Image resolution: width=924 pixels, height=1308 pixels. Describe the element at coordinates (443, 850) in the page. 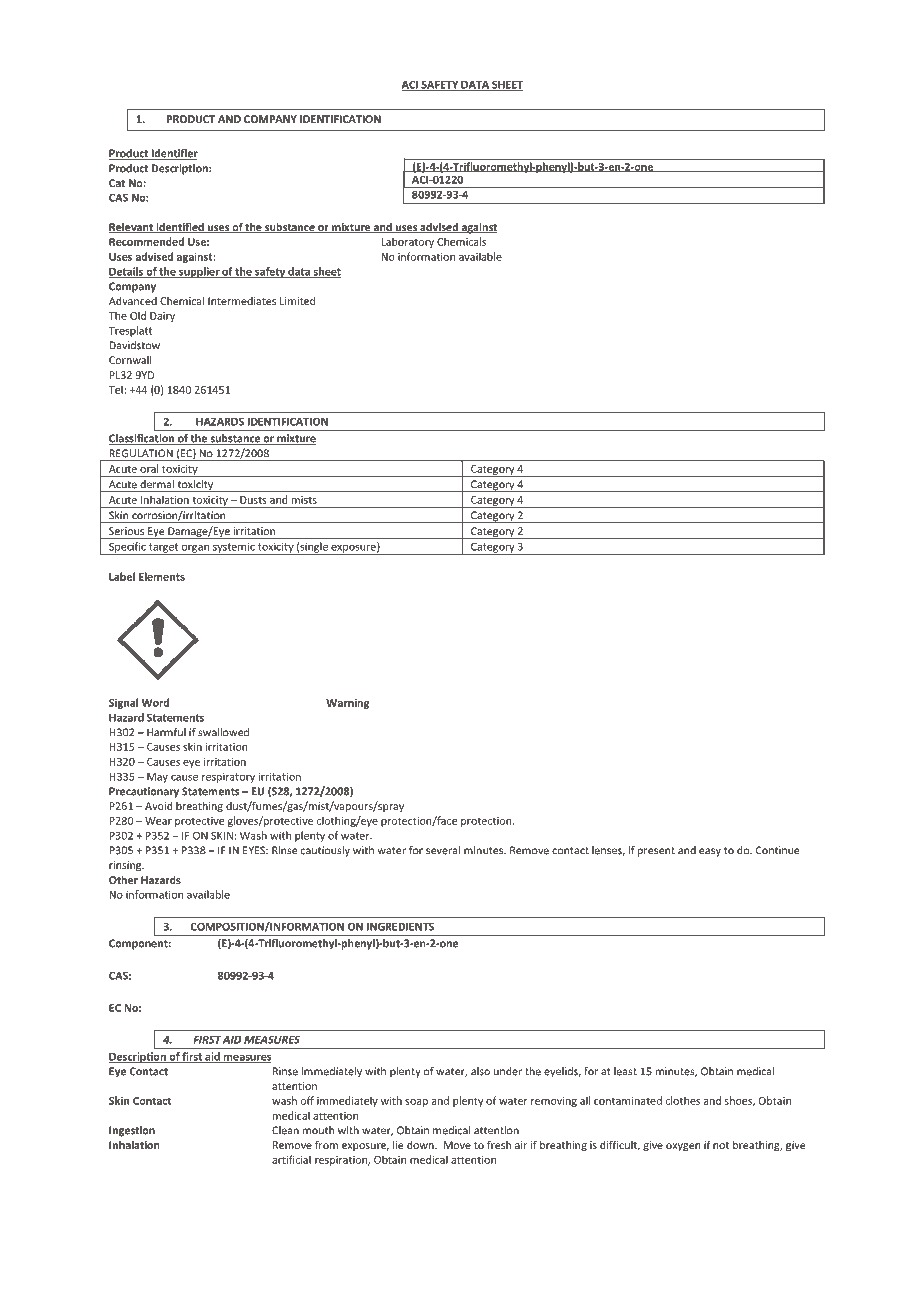

I see `several` at that location.
